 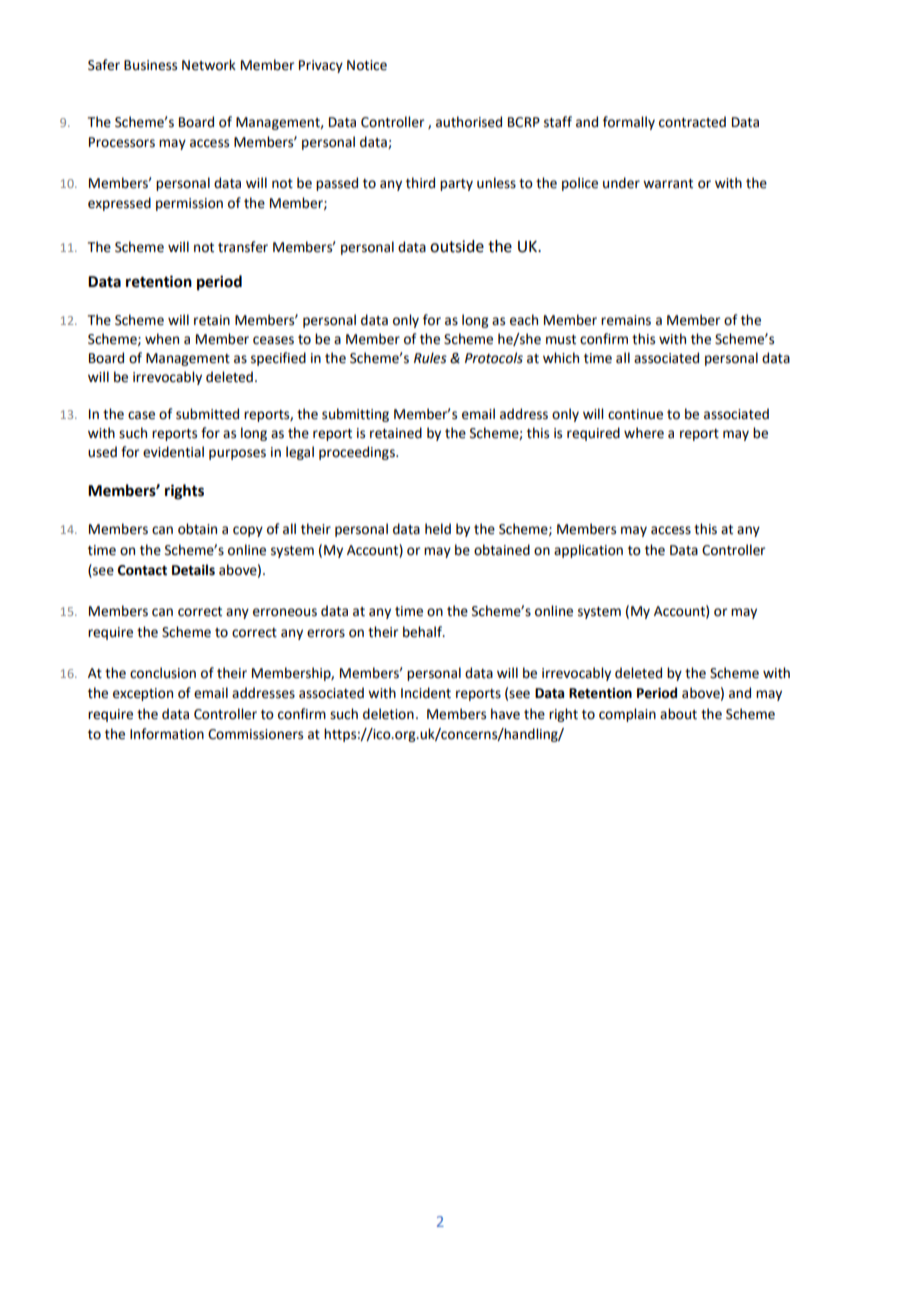 What do you see at coordinates (621, 183) in the screenshot?
I see `under` at bounding box center [621, 183].
